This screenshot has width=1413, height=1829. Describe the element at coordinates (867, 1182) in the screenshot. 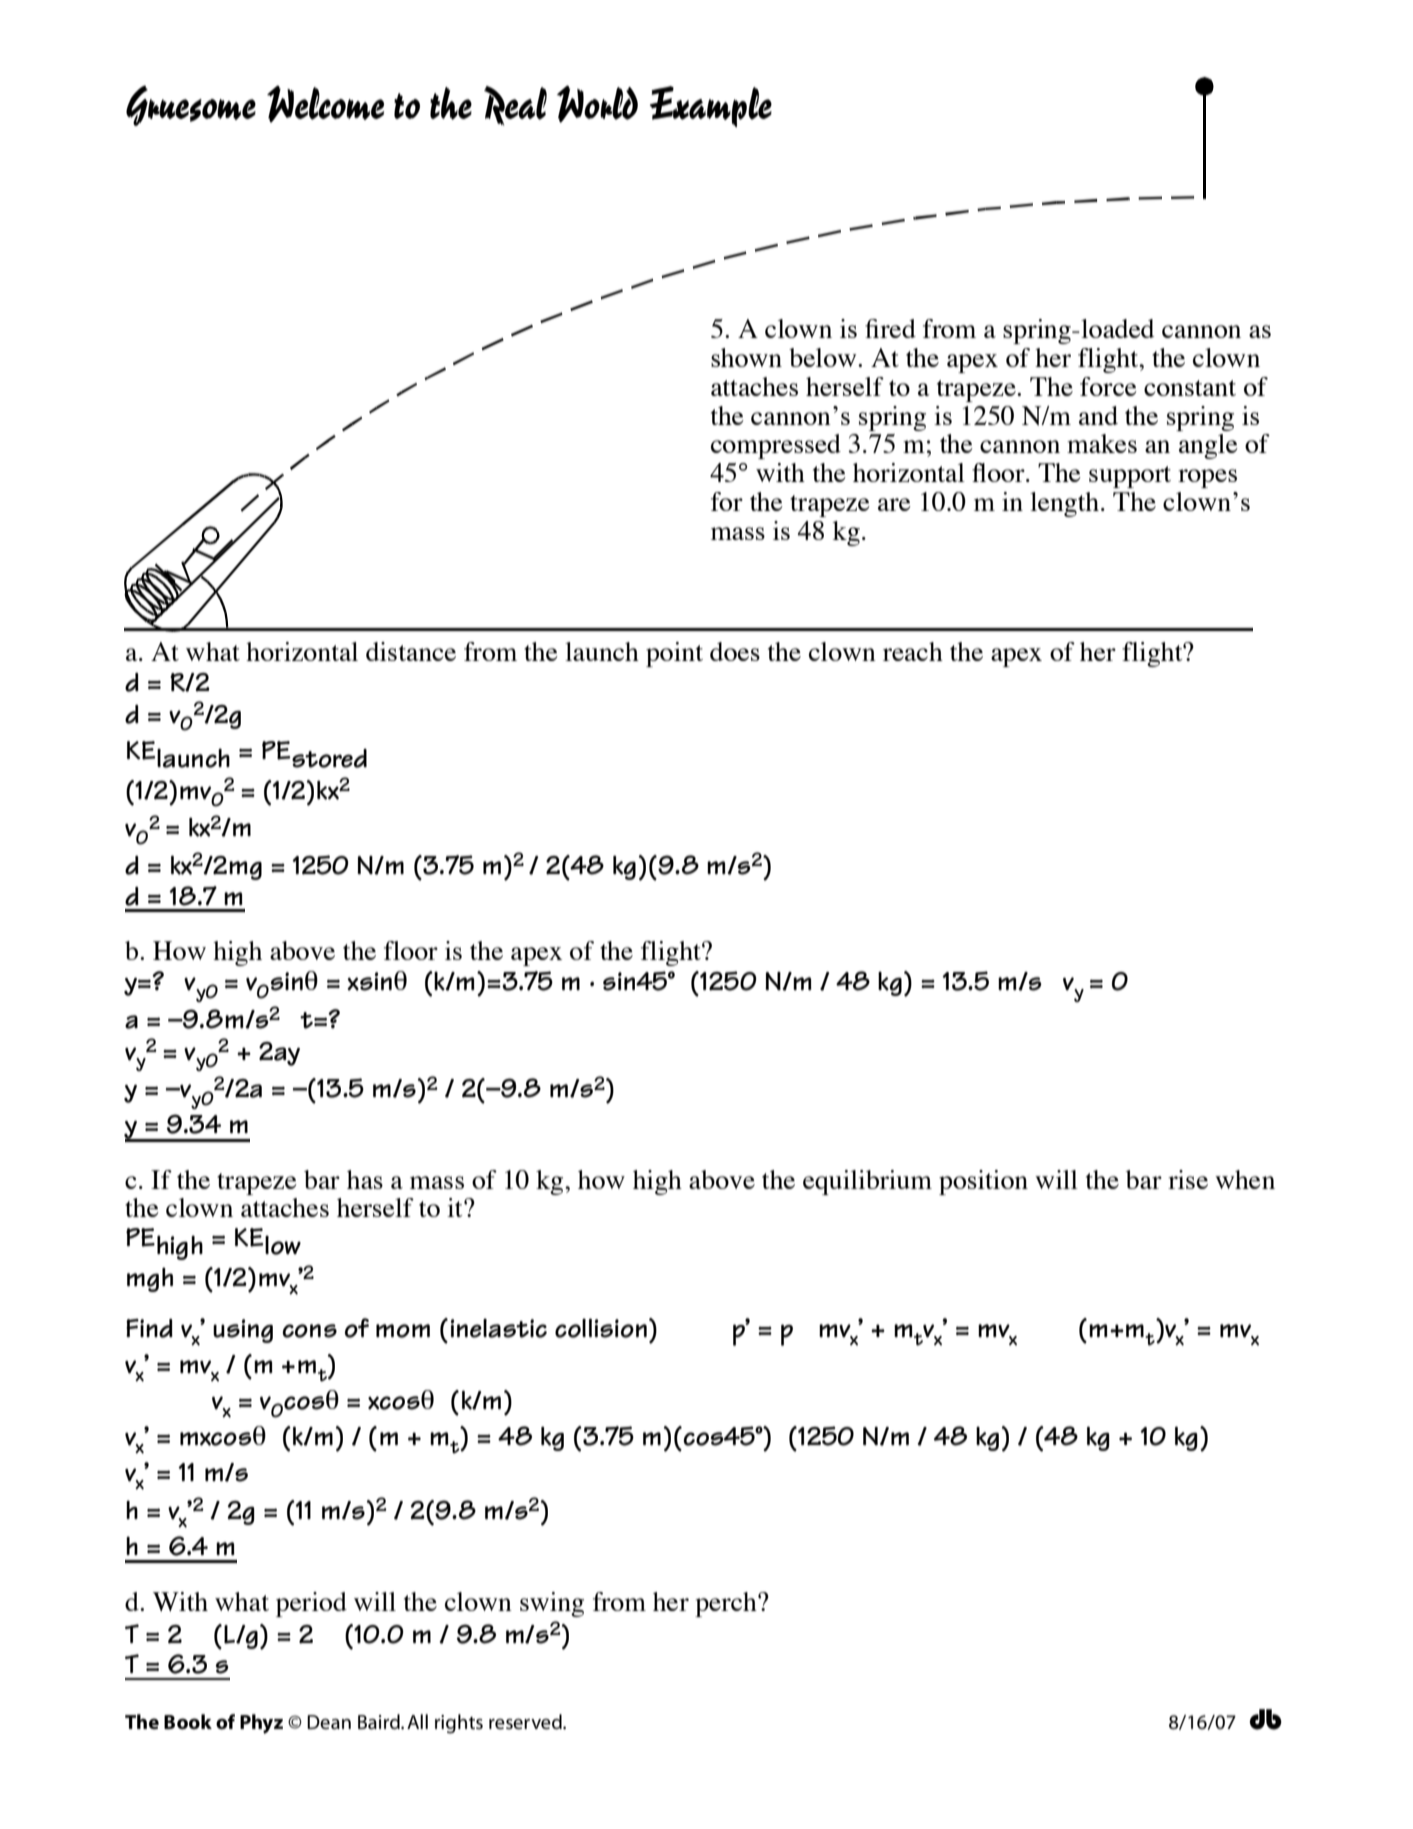

I see `equilibrium` at that location.
